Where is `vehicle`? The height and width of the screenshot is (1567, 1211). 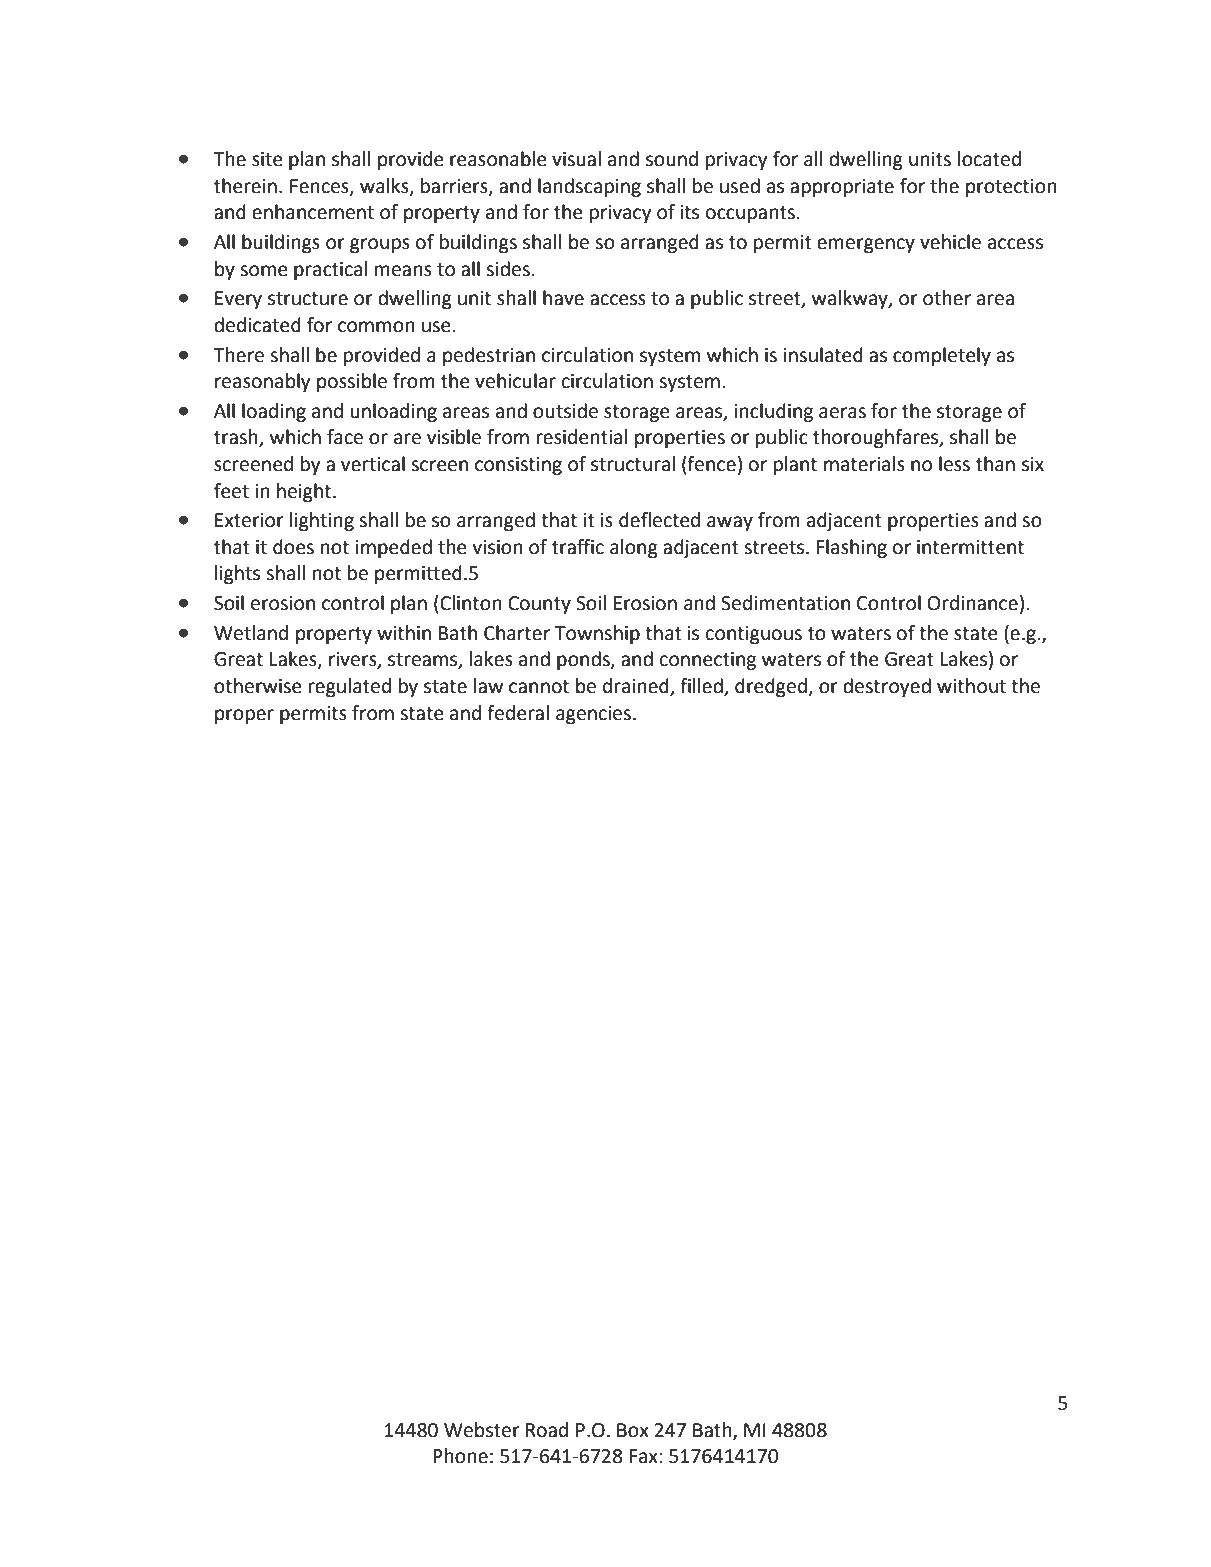 vehicle is located at coordinates (950, 242).
